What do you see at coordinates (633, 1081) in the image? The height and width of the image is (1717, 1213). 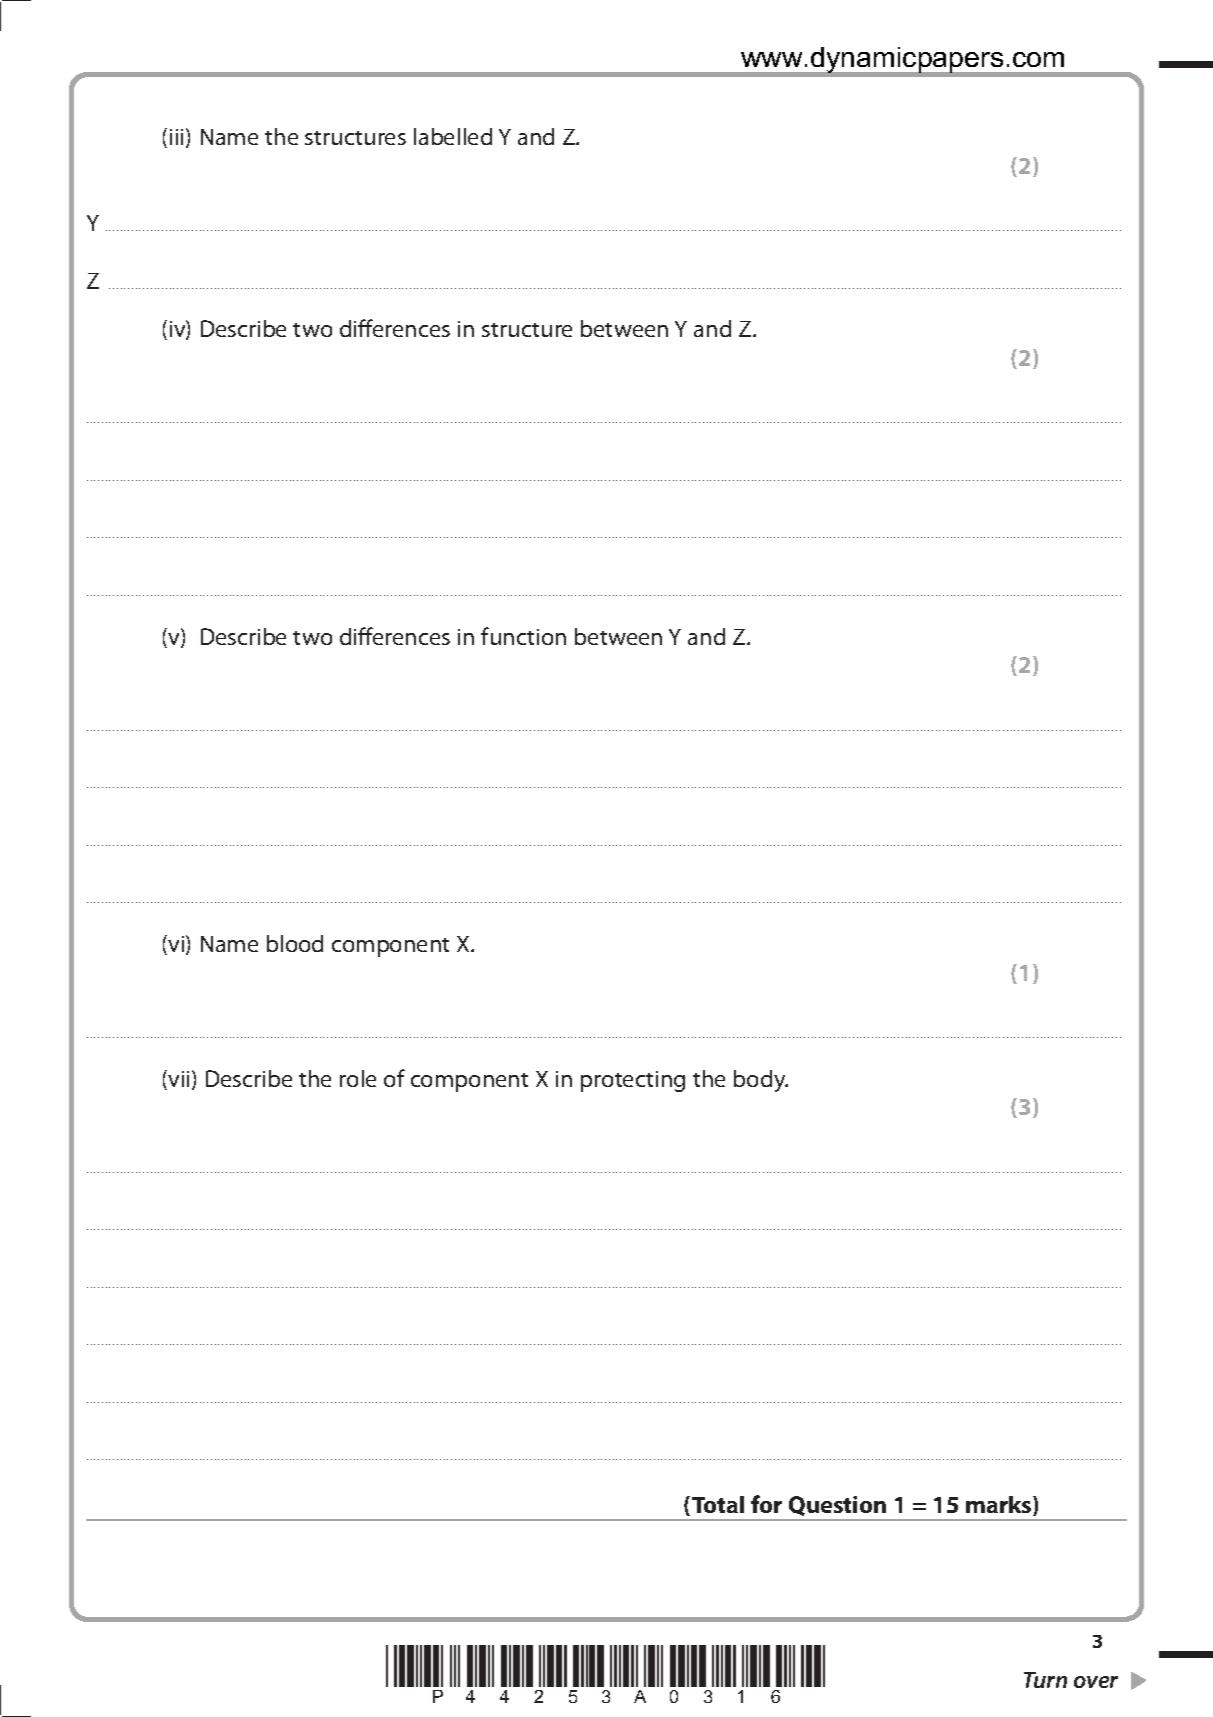 I see `protecting` at bounding box center [633, 1081].
